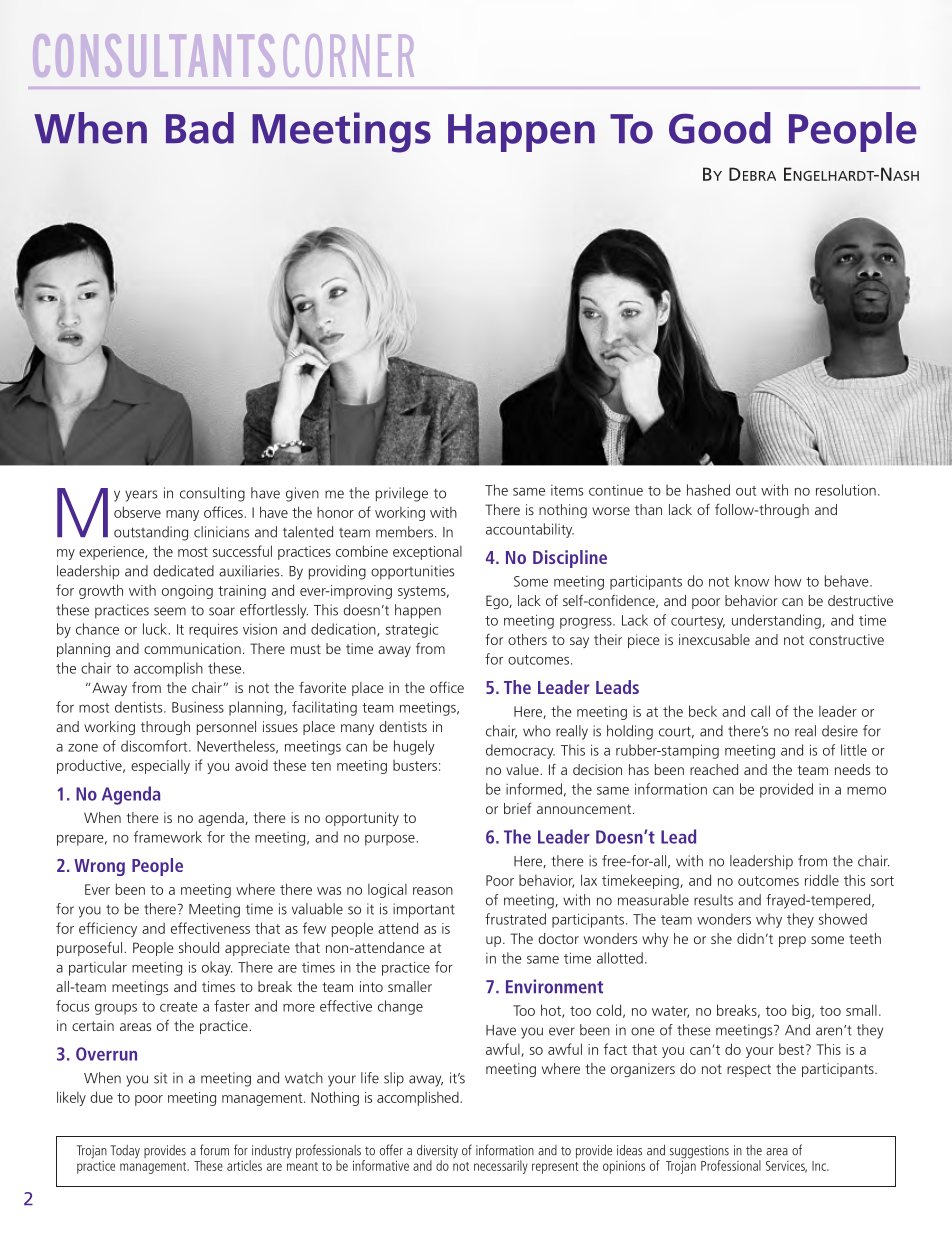 The height and width of the screenshot is (1233, 952). Describe the element at coordinates (192, 648) in the screenshot. I see `communication` at that location.
